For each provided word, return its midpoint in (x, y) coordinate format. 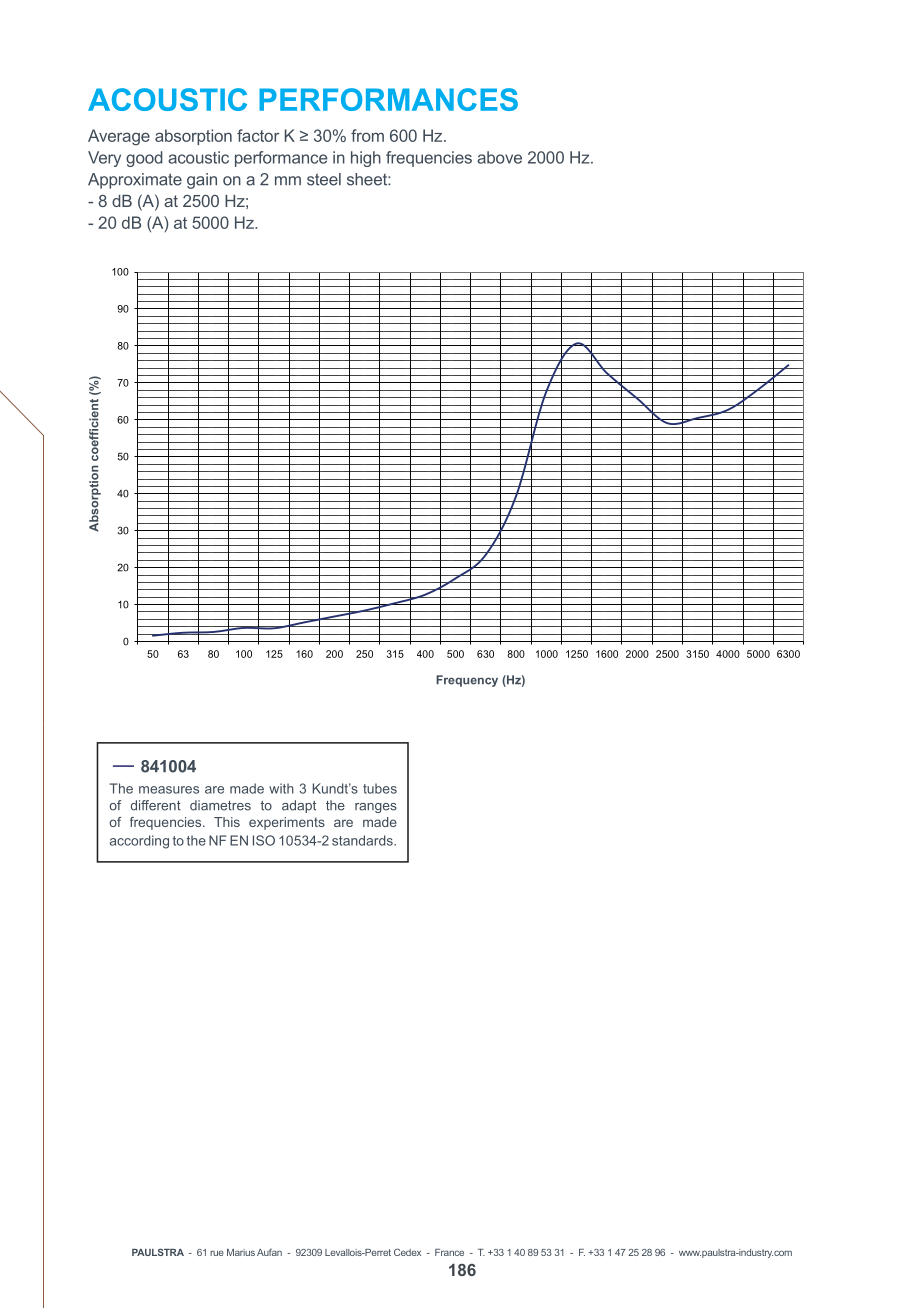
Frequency (467, 681)
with (281, 788)
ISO (264, 840)
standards (363, 840)
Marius (241, 1252)
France (449, 1252)
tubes (380, 788)
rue (217, 1253)
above (499, 157)
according (139, 842)
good (144, 159)
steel (324, 179)
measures (169, 790)
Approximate (135, 181)
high (366, 159)
